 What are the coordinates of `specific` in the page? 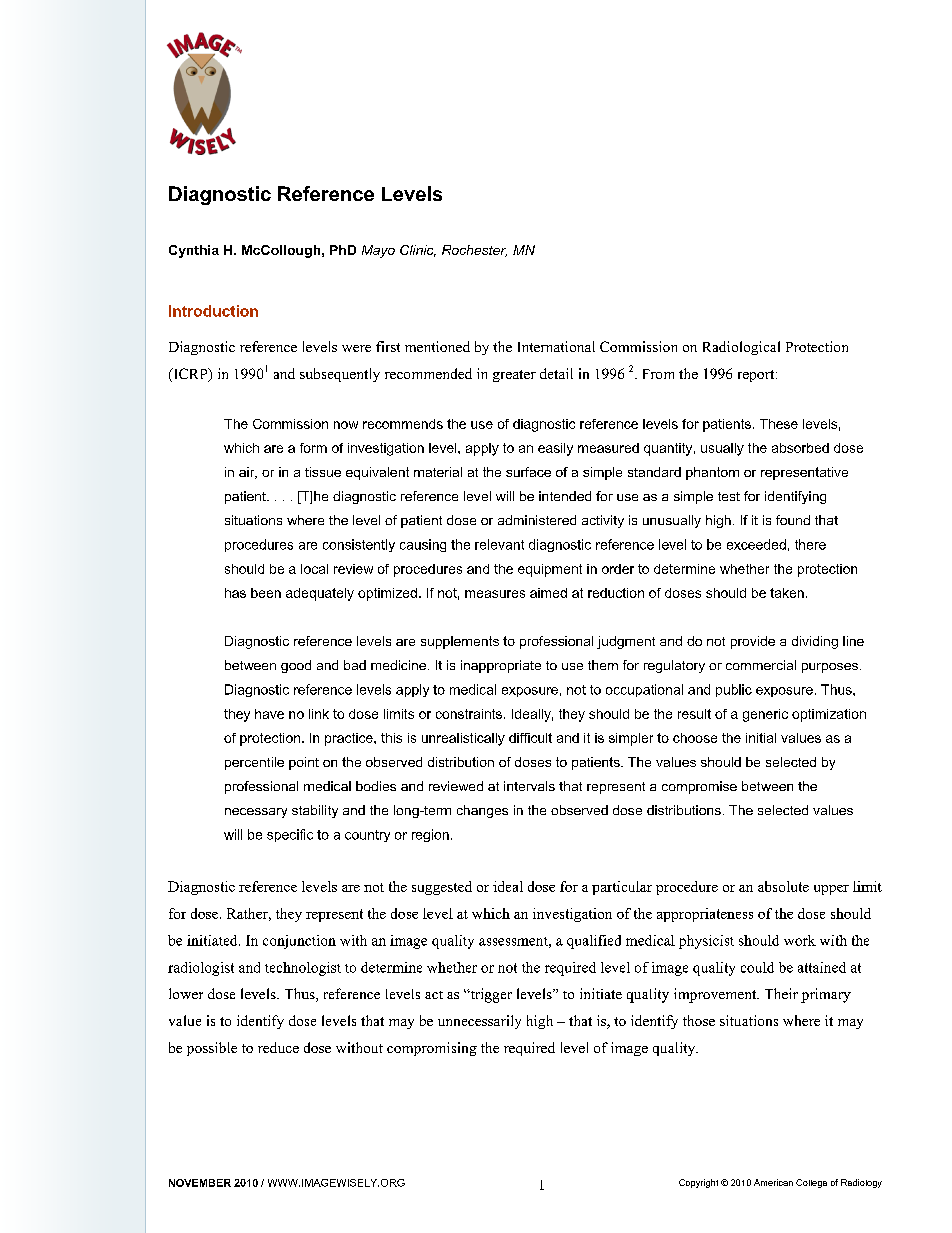 It's located at (290, 835).
